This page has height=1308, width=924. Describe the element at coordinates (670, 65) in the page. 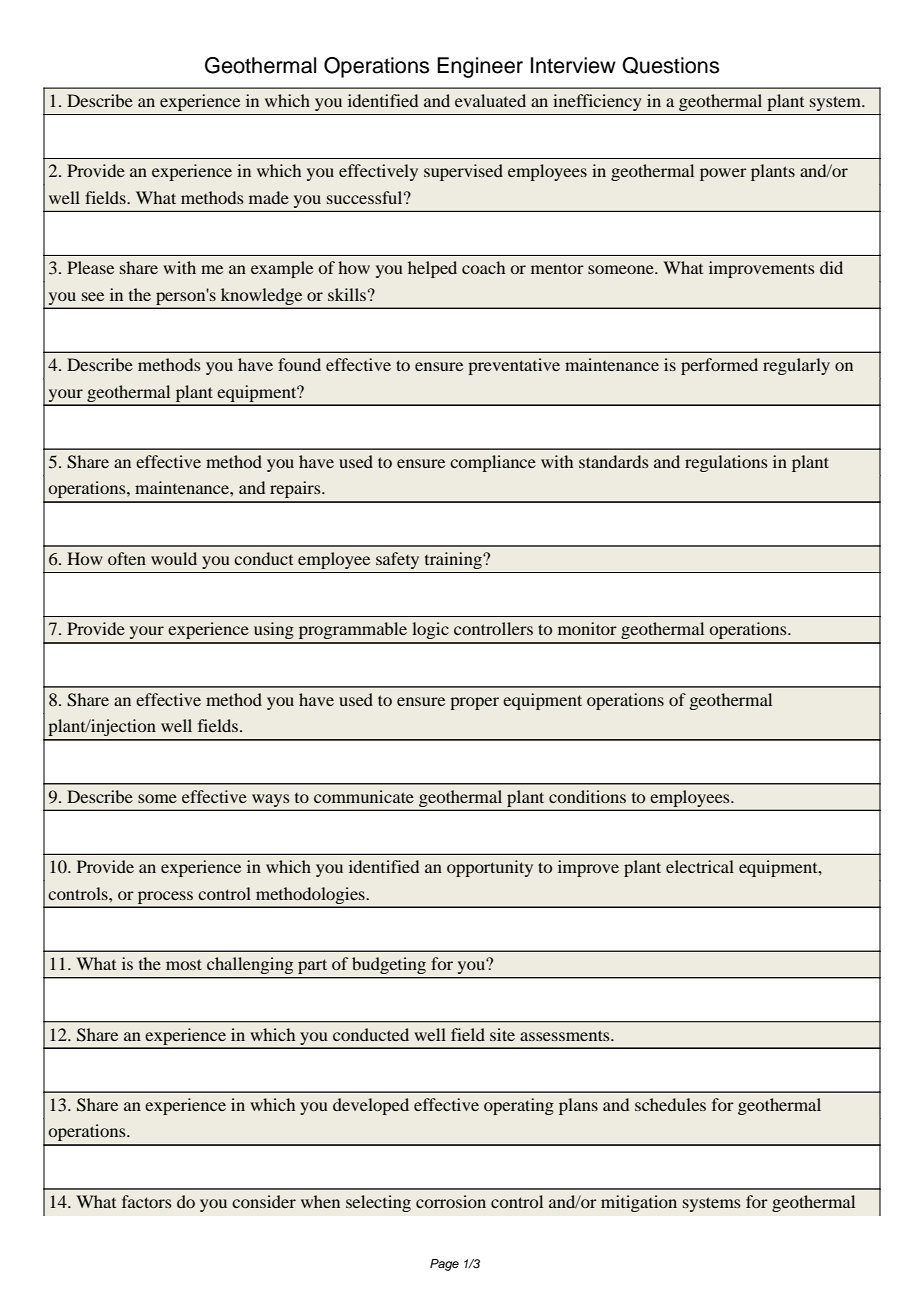

I see `Questions` at that location.
